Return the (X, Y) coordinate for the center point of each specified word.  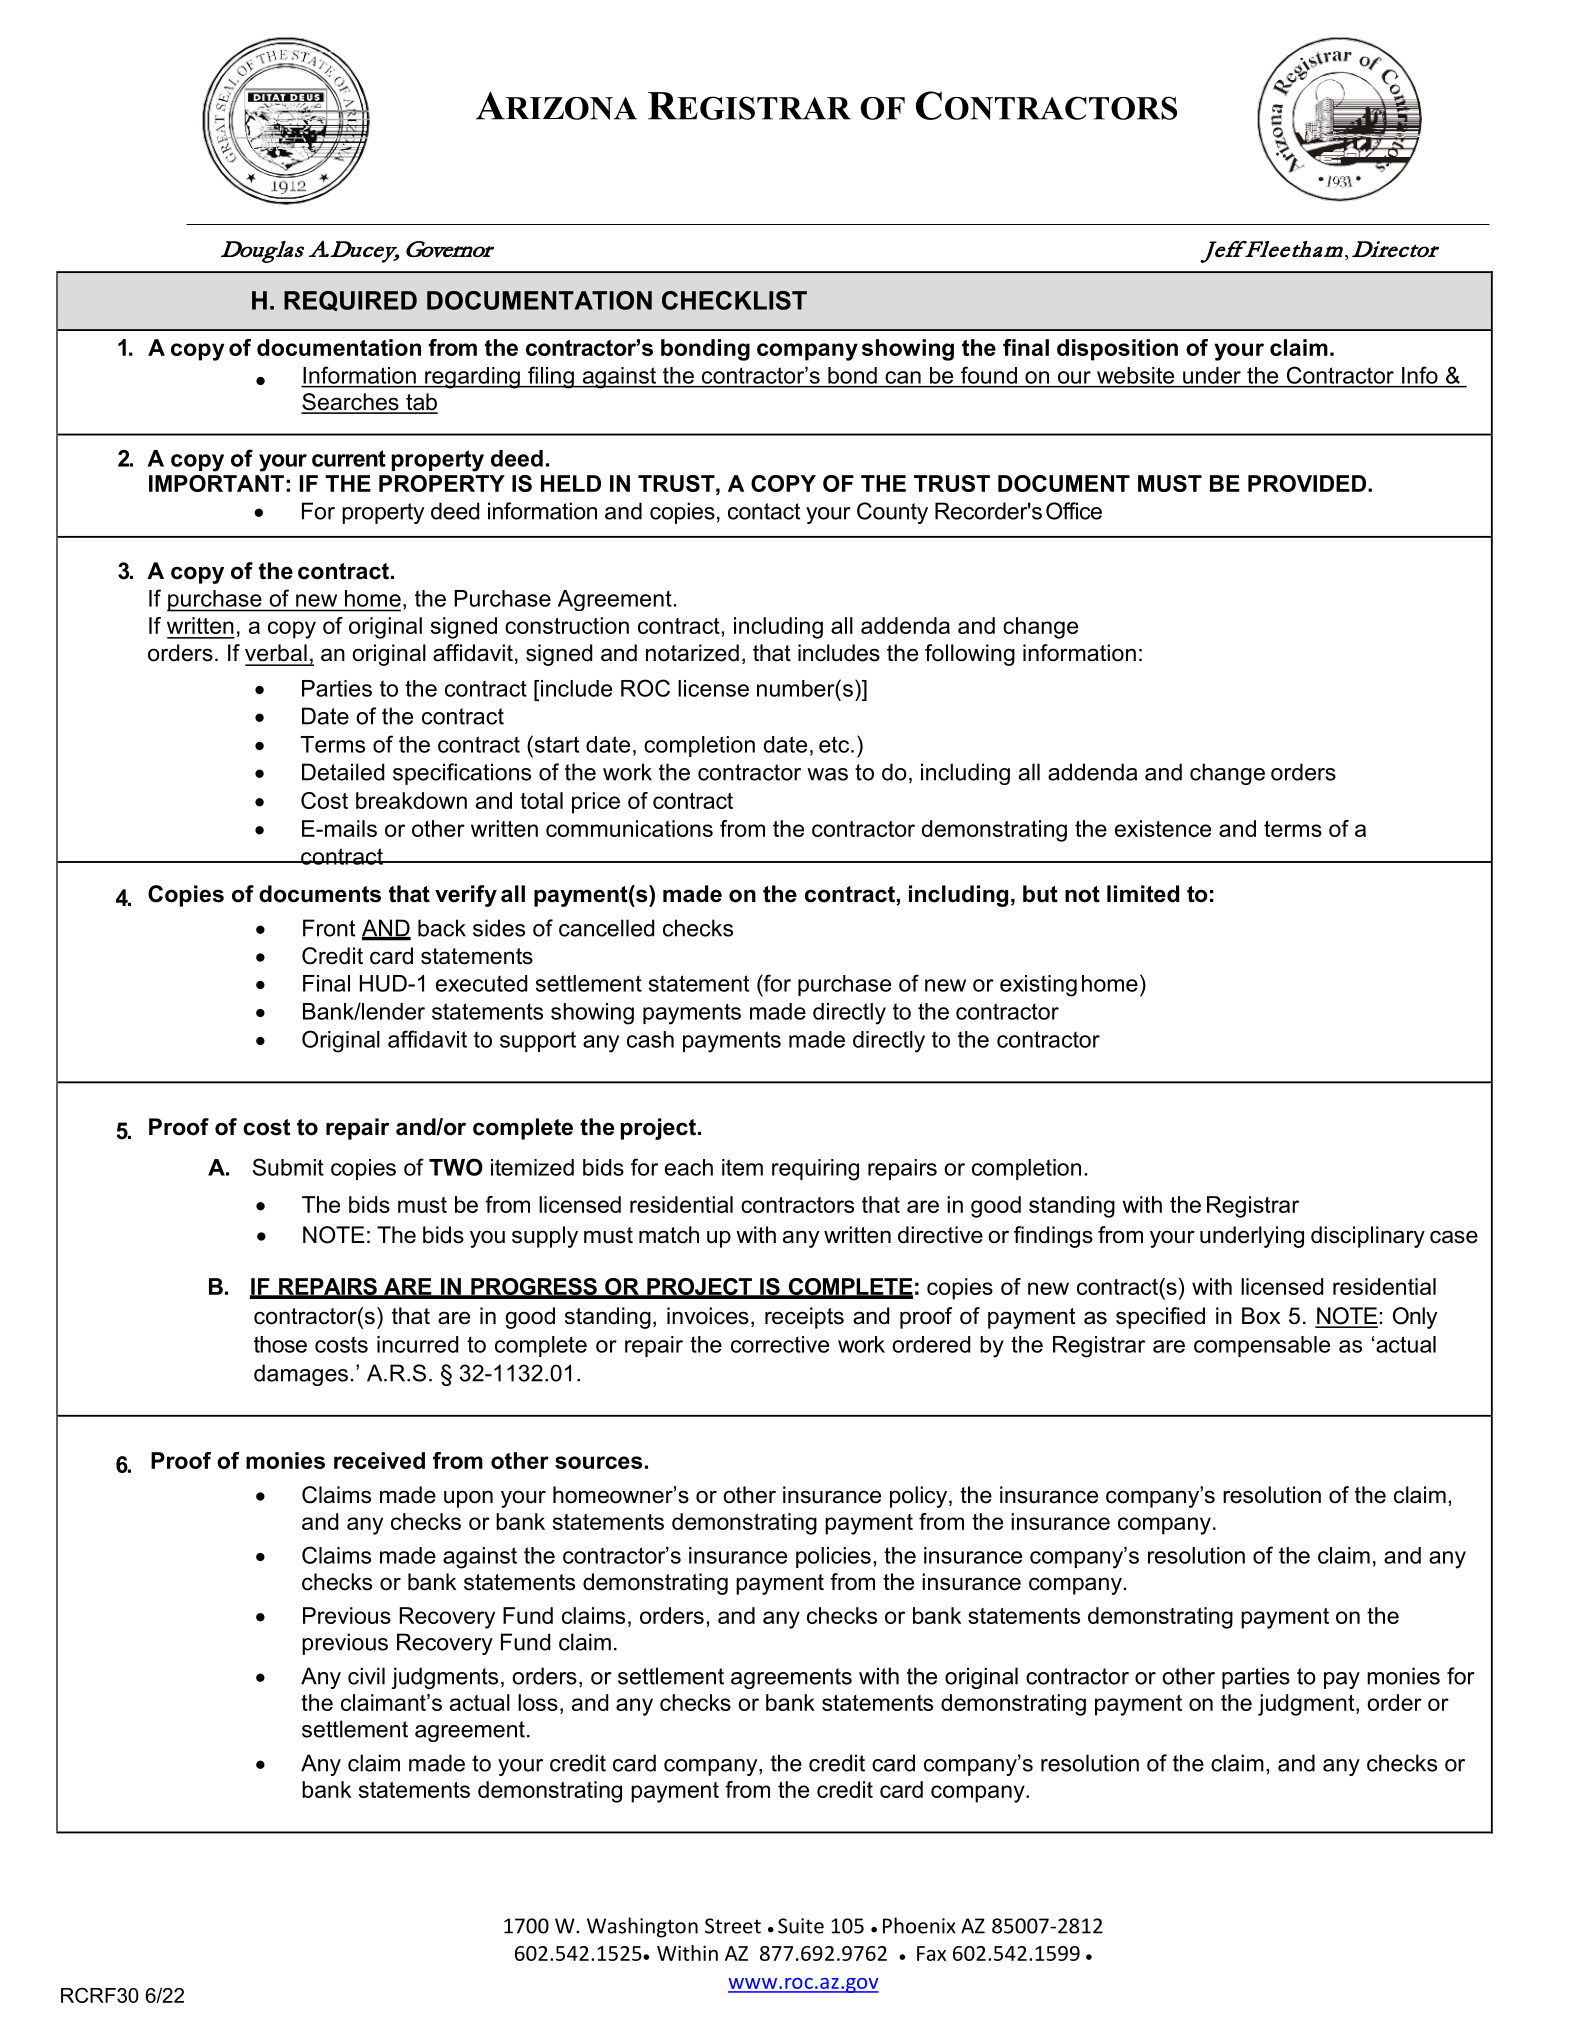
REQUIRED (350, 301)
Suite (801, 1926)
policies (833, 1557)
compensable (1262, 1346)
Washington (642, 1927)
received (379, 1460)
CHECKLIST (734, 300)
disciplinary (1368, 1237)
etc (835, 744)
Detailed (343, 772)
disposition (1117, 350)
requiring (815, 1170)
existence (1163, 828)
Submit (288, 1167)
